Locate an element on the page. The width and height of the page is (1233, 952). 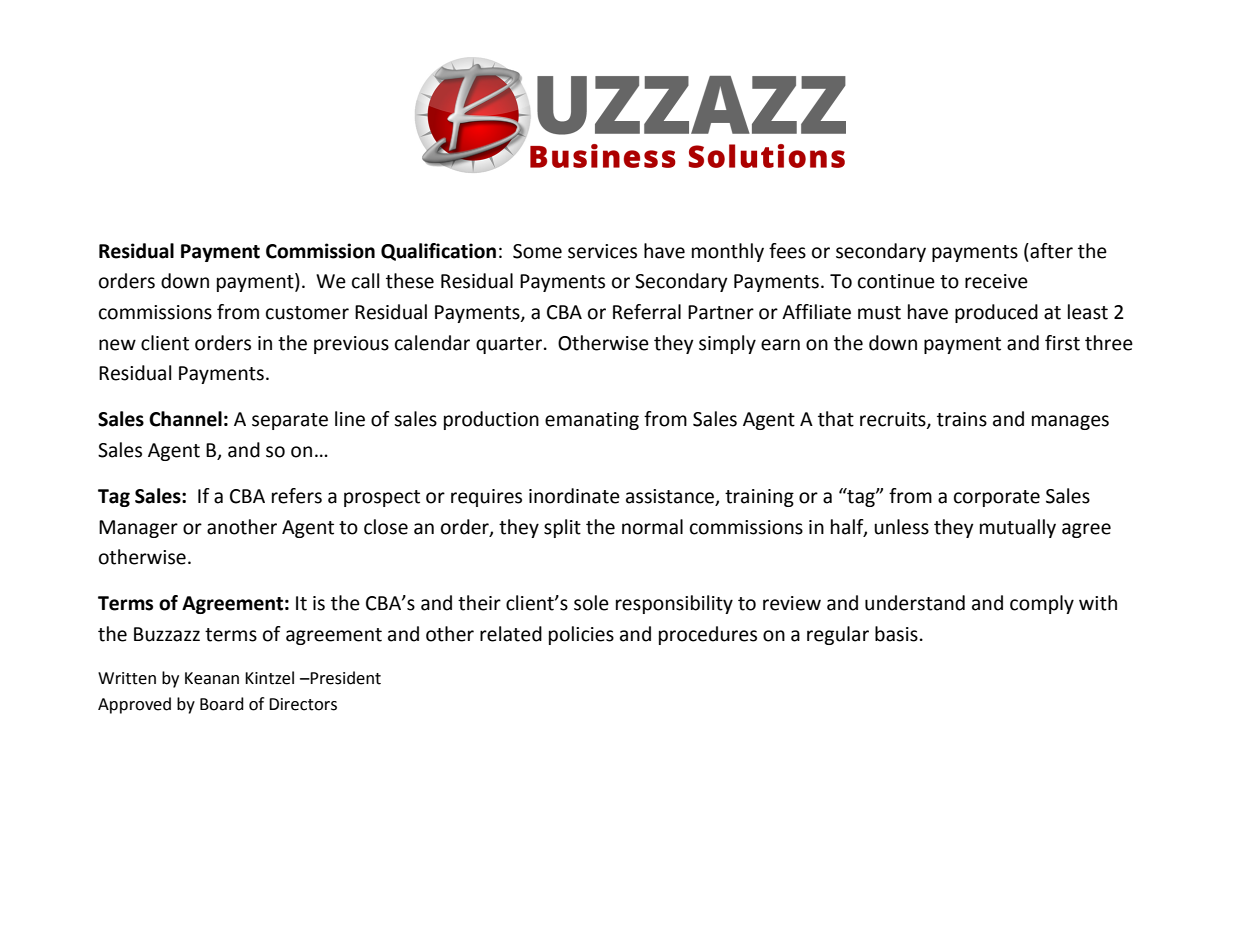
Board is located at coordinates (222, 704).
